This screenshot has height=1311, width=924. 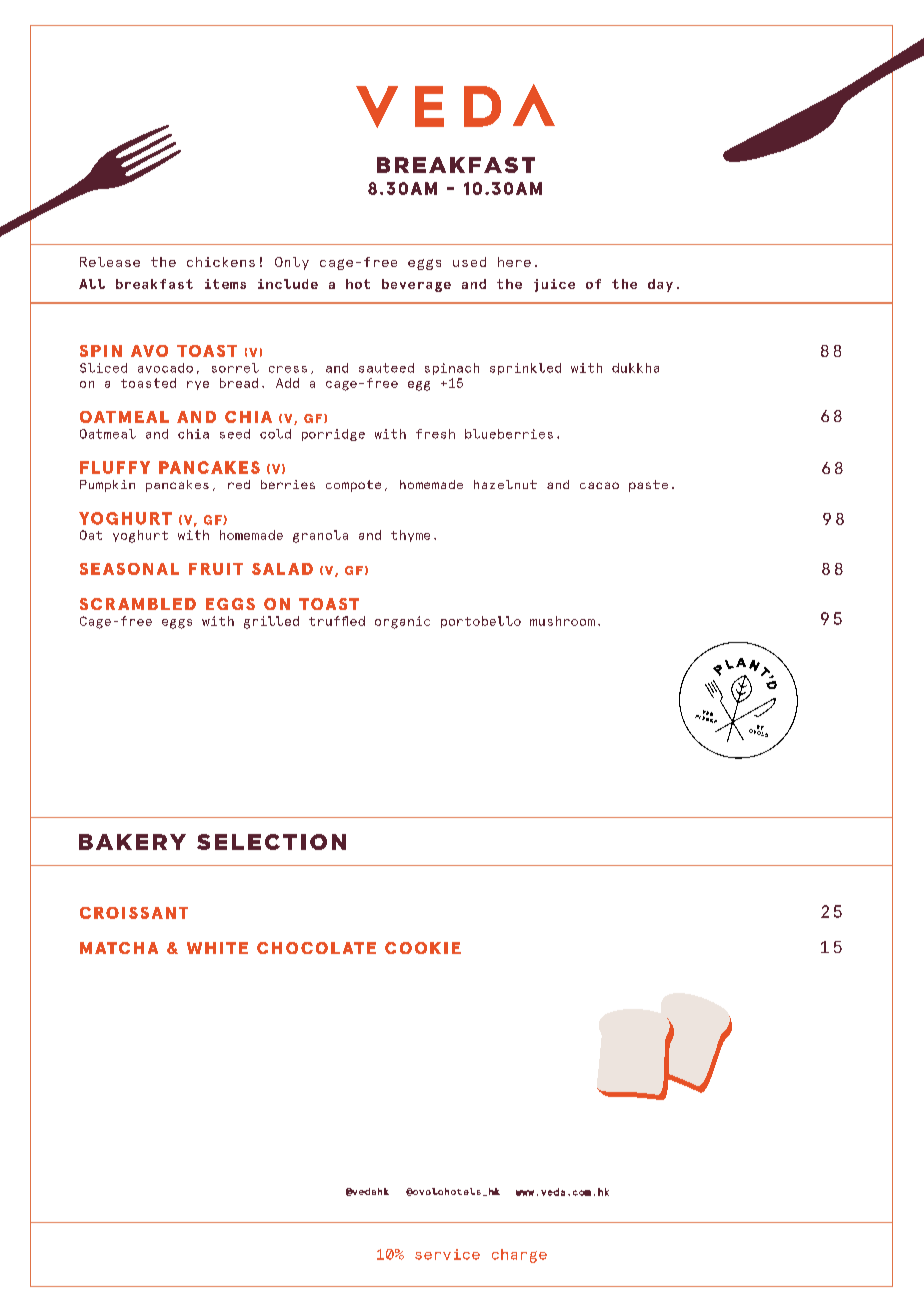 What do you see at coordinates (481, 622) in the screenshot?
I see `portobello` at bounding box center [481, 622].
